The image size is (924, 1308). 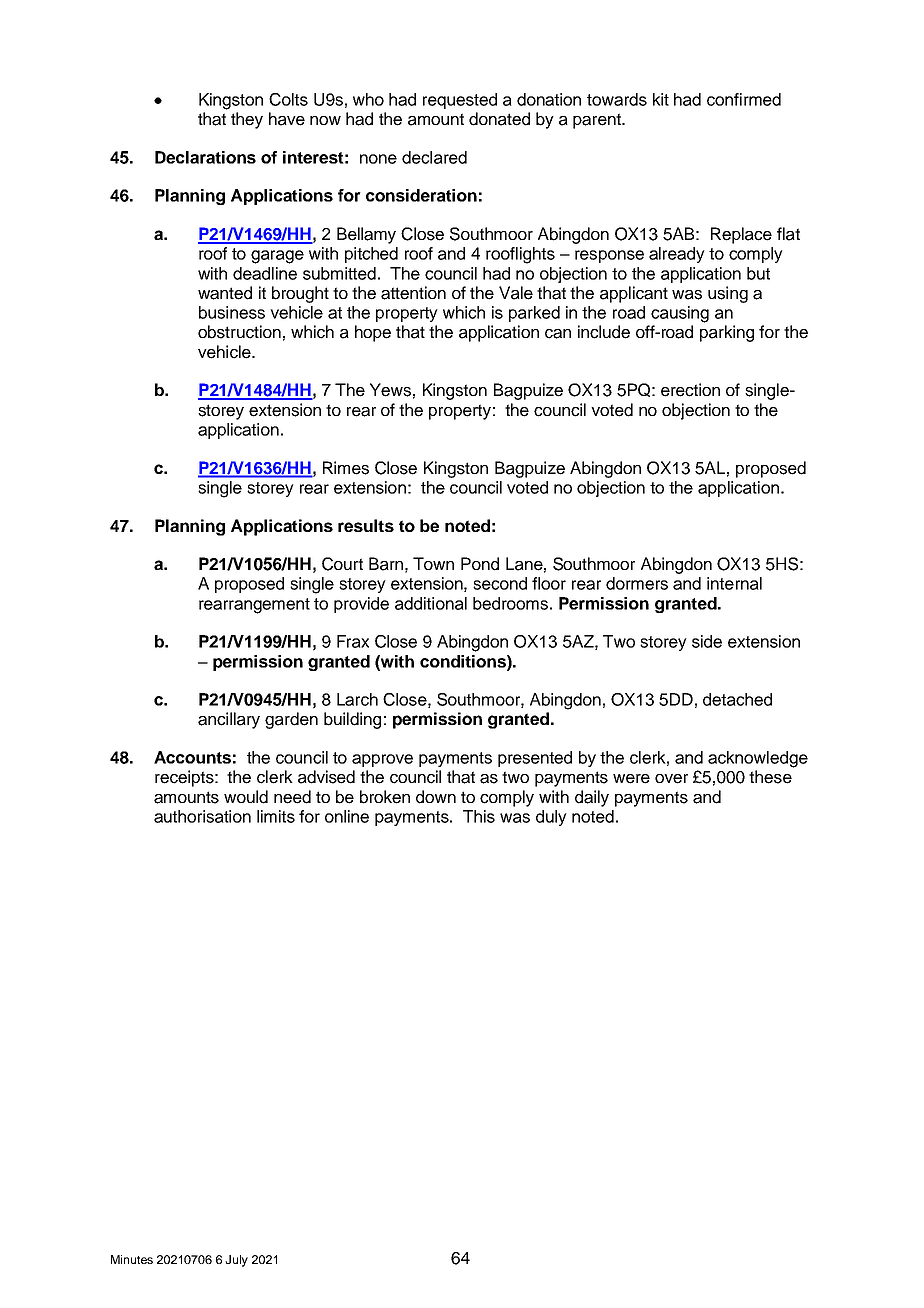 What do you see at coordinates (434, 157) in the page?
I see `declared` at bounding box center [434, 157].
